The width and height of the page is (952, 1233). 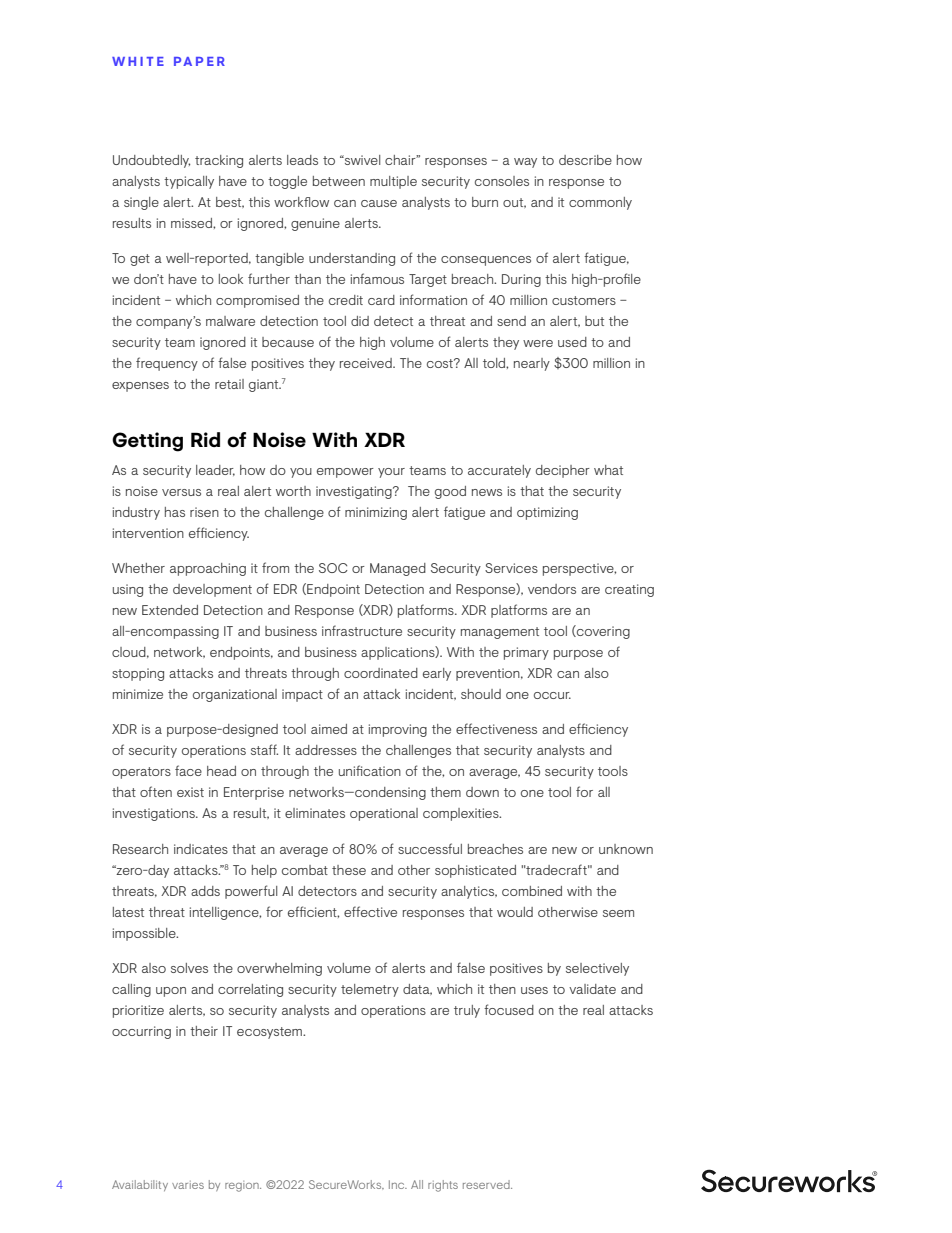 I want to click on operational, so click(x=384, y=814).
